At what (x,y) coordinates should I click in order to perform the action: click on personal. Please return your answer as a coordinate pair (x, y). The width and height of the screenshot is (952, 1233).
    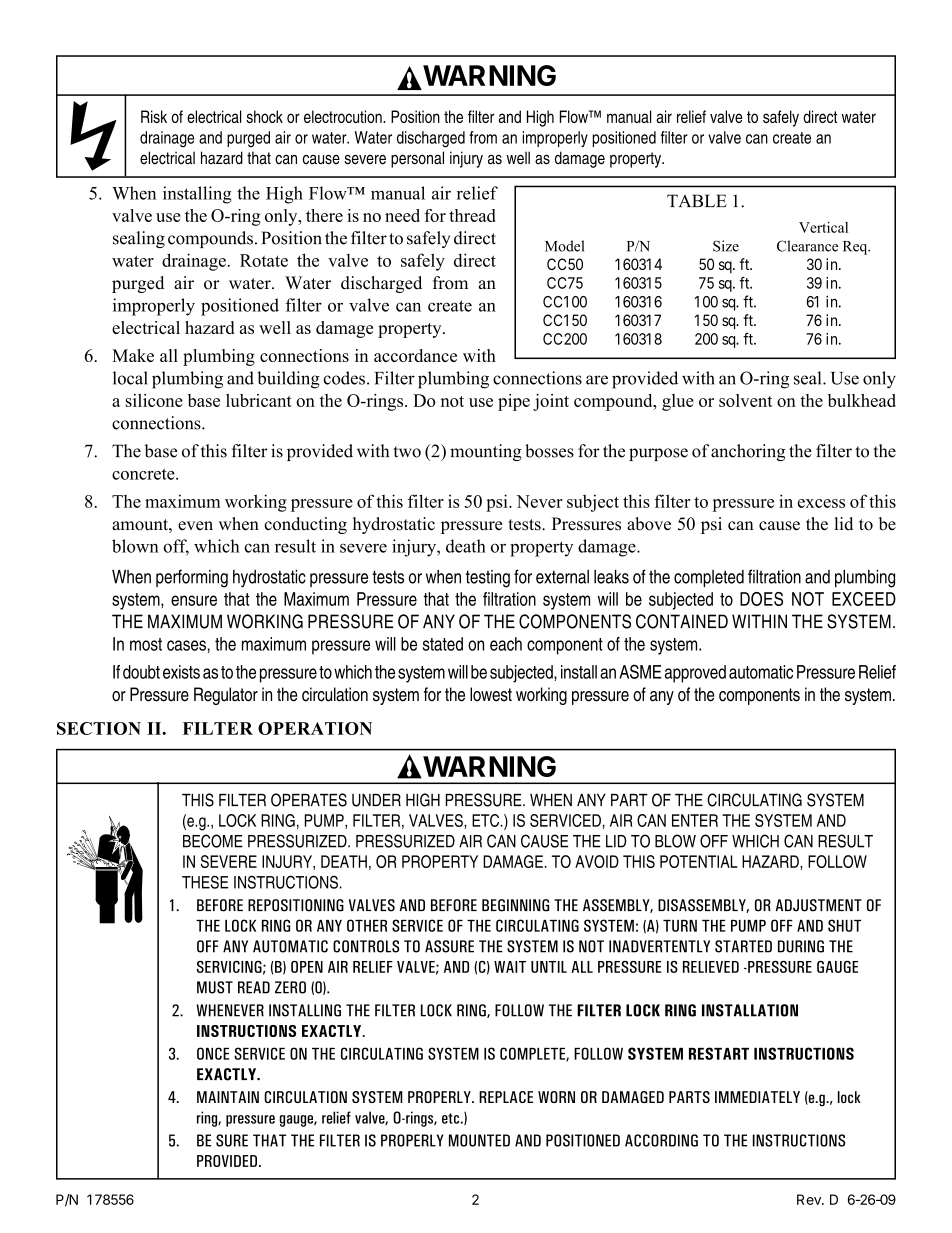
    Looking at the image, I should click on (417, 159).
